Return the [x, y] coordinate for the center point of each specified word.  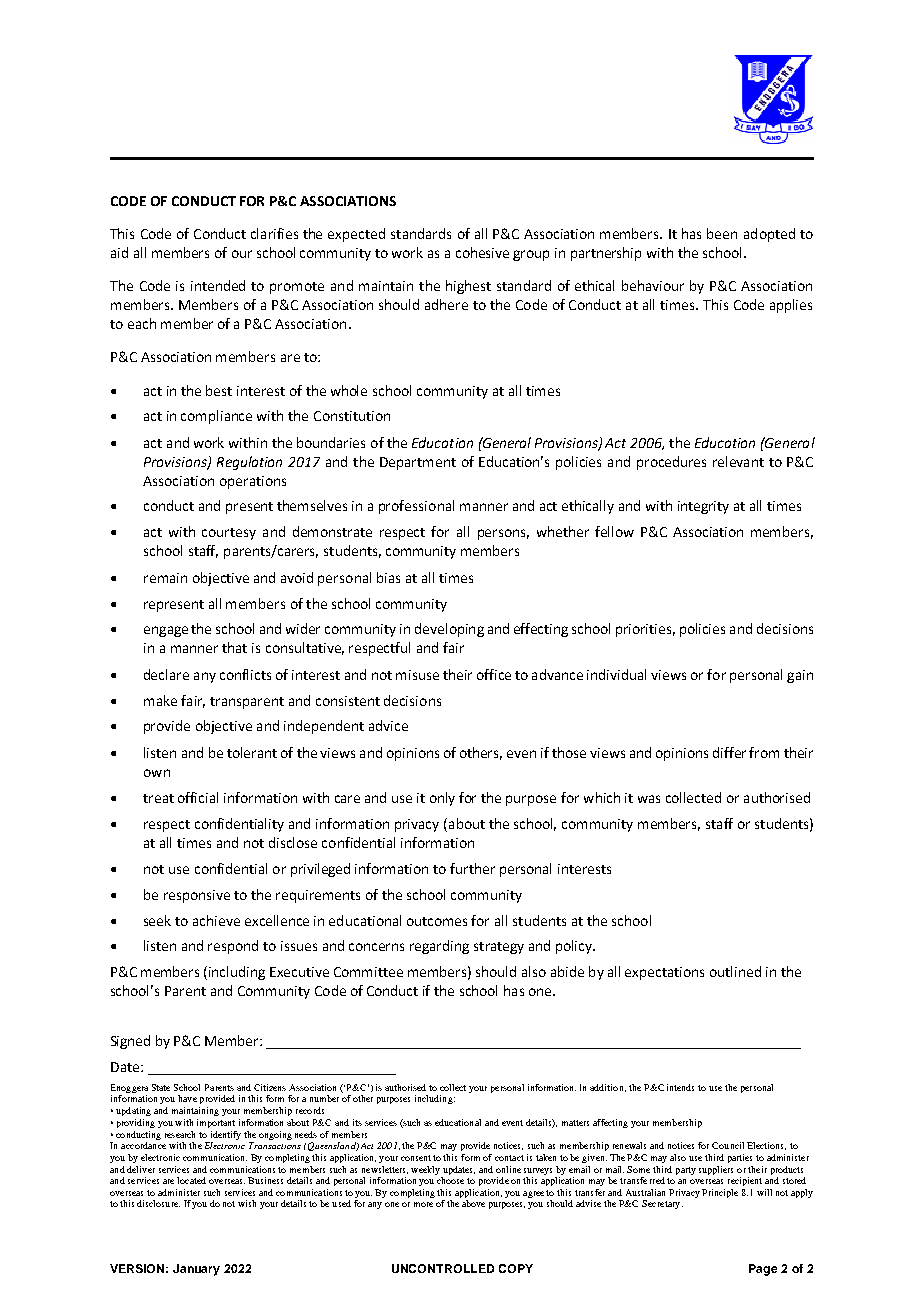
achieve [216, 920]
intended [218, 285]
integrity [703, 507]
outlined [735, 971]
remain [165, 578]
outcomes [437, 921]
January [196, 1270]
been [722, 233]
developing [449, 630]
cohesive [482, 252]
